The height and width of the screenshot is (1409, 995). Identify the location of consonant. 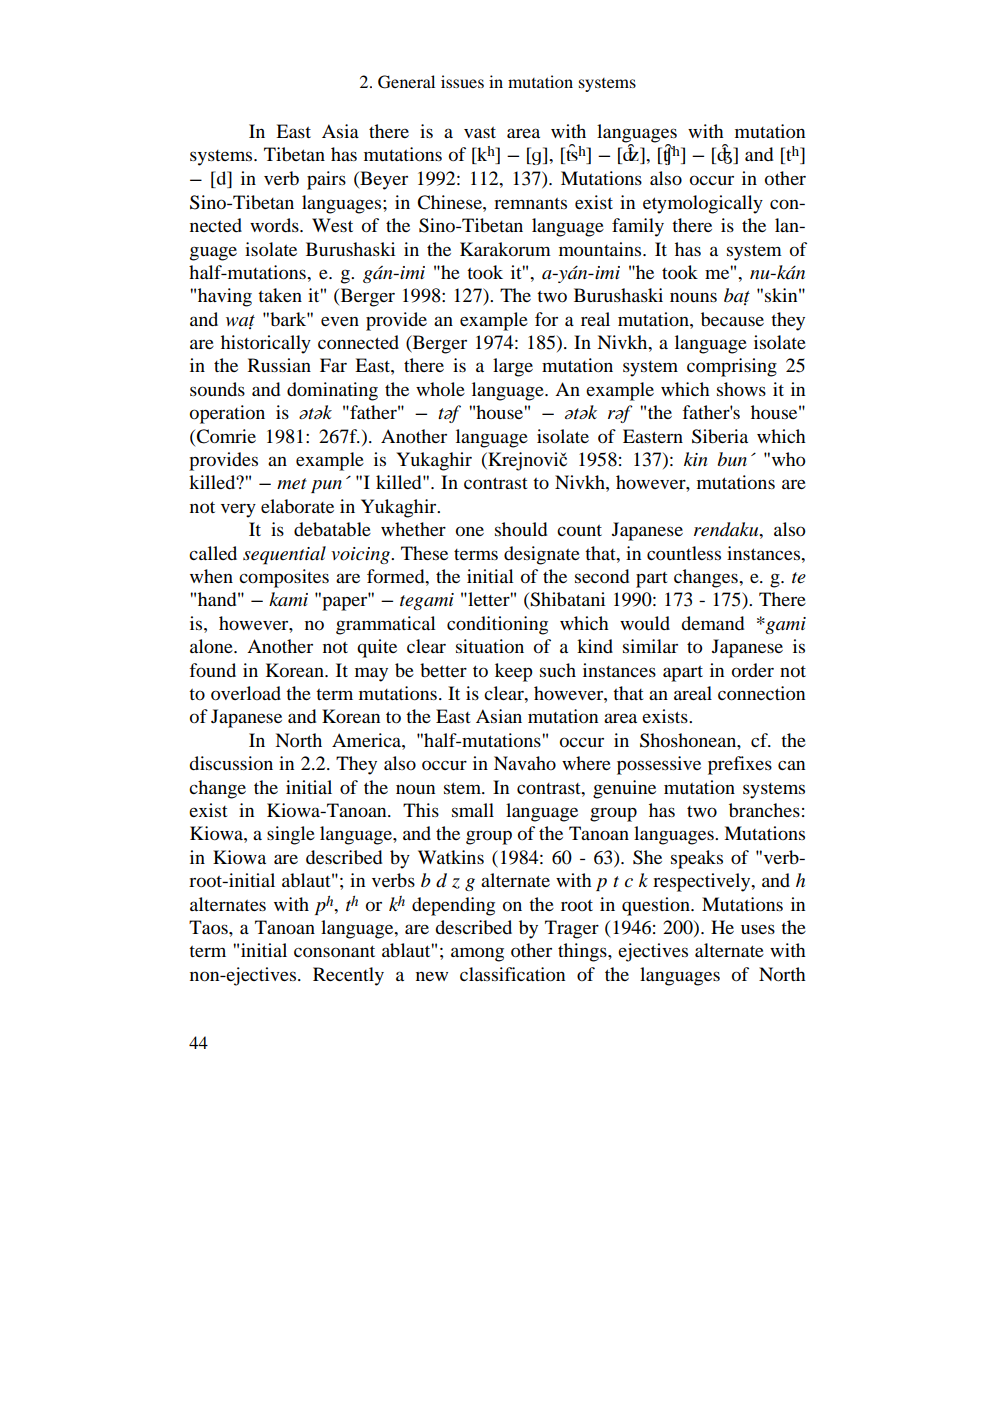
(334, 951).
